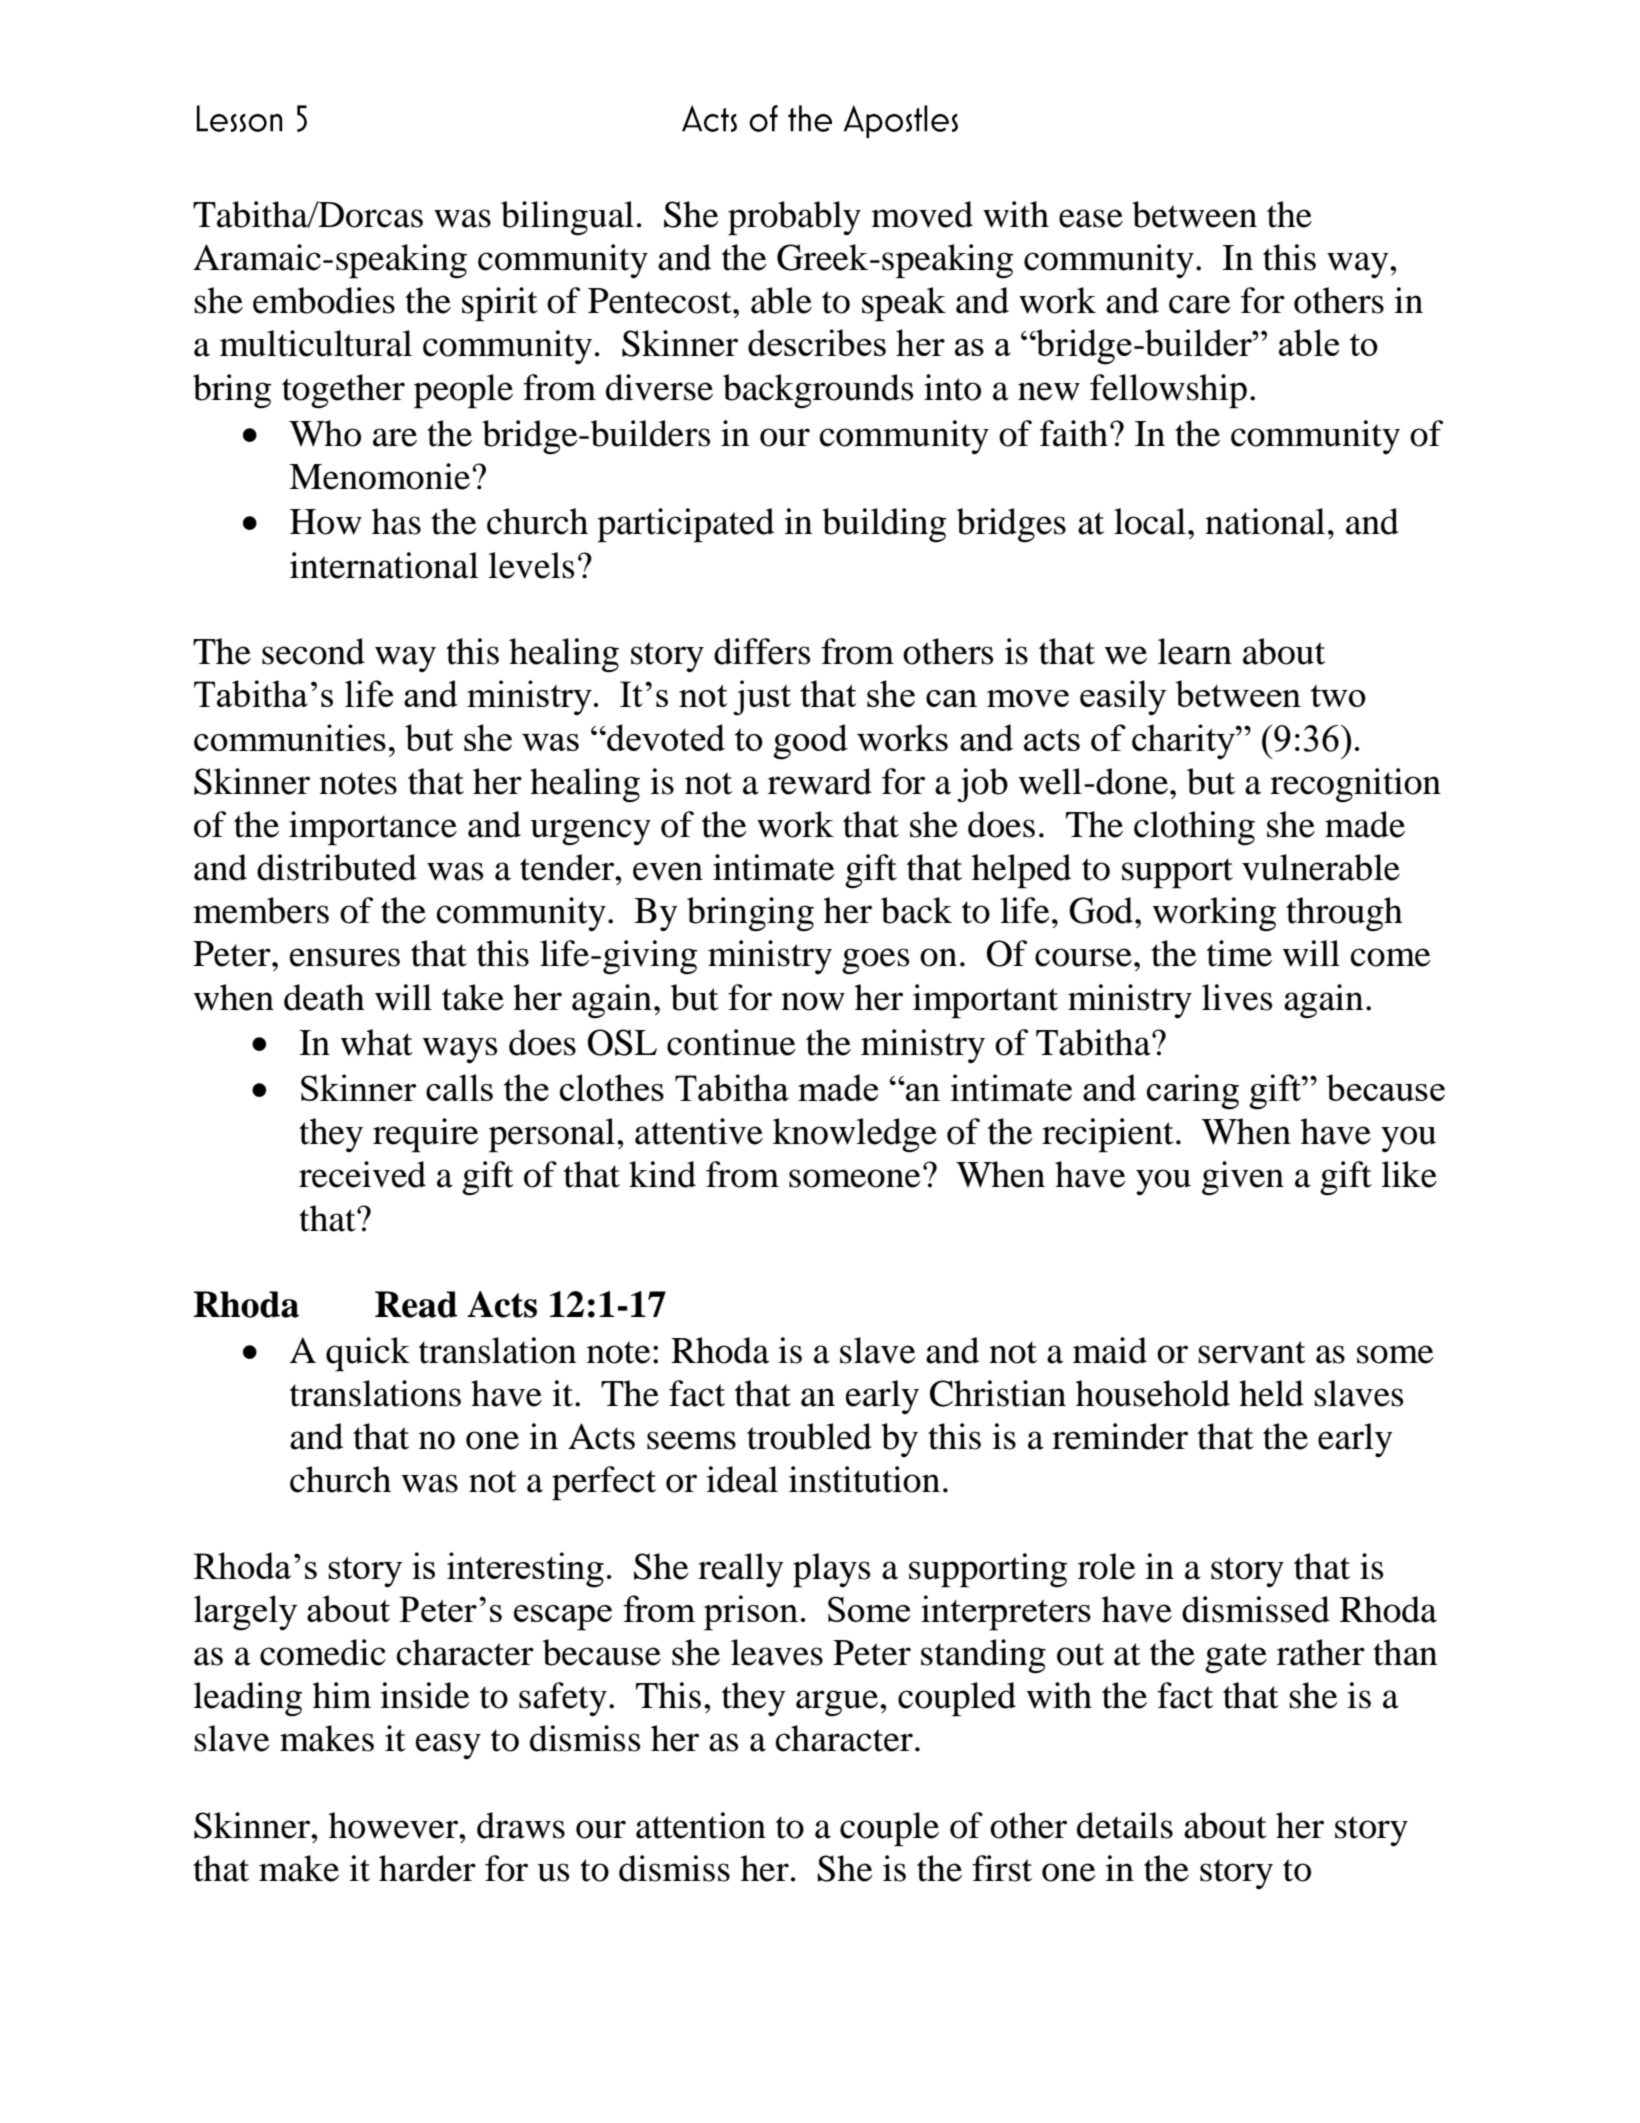  Describe the element at coordinates (794, 218) in the screenshot. I see `probably` at that location.
